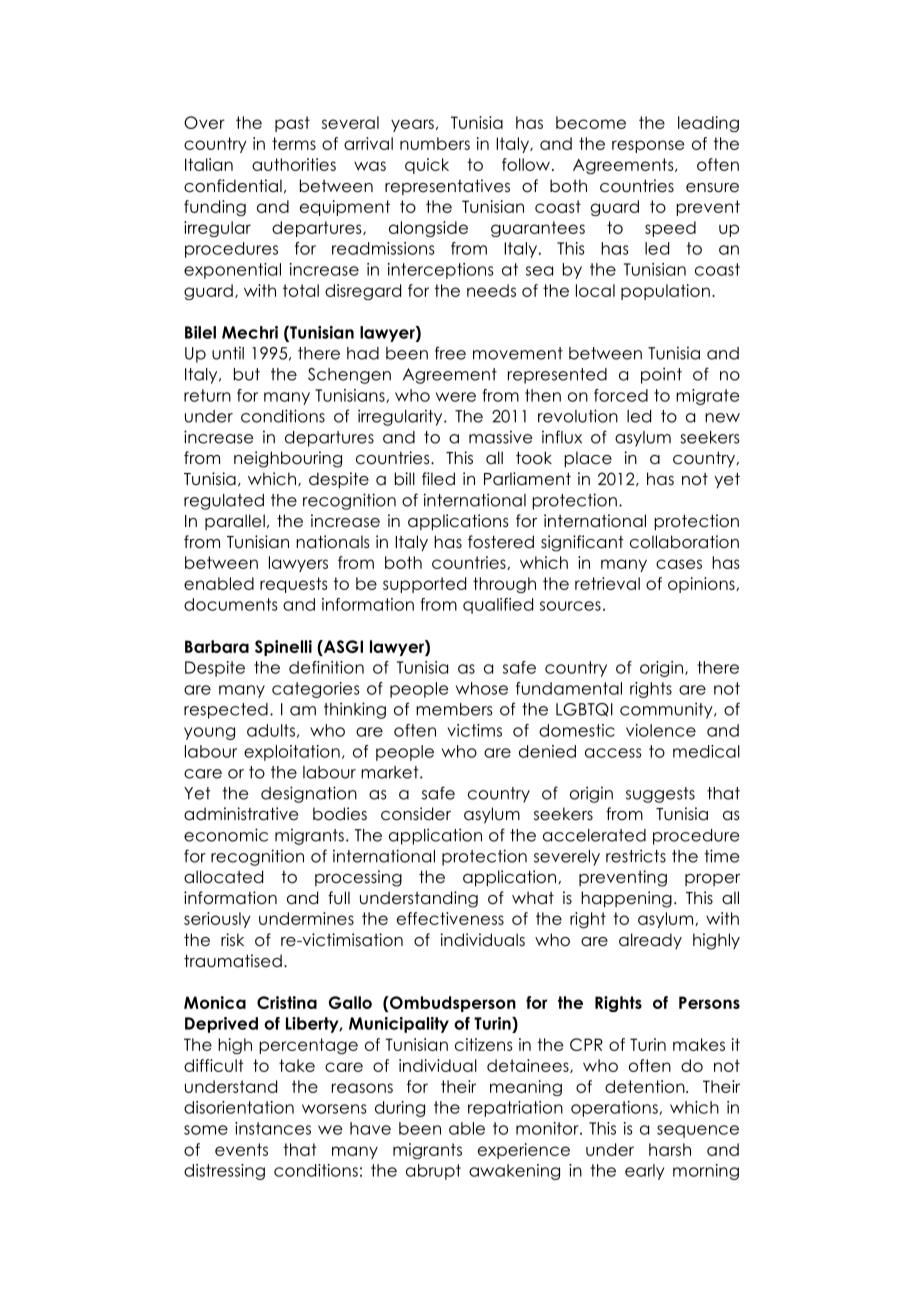  Describe the element at coordinates (294, 143) in the image. I see `terms` at that location.
